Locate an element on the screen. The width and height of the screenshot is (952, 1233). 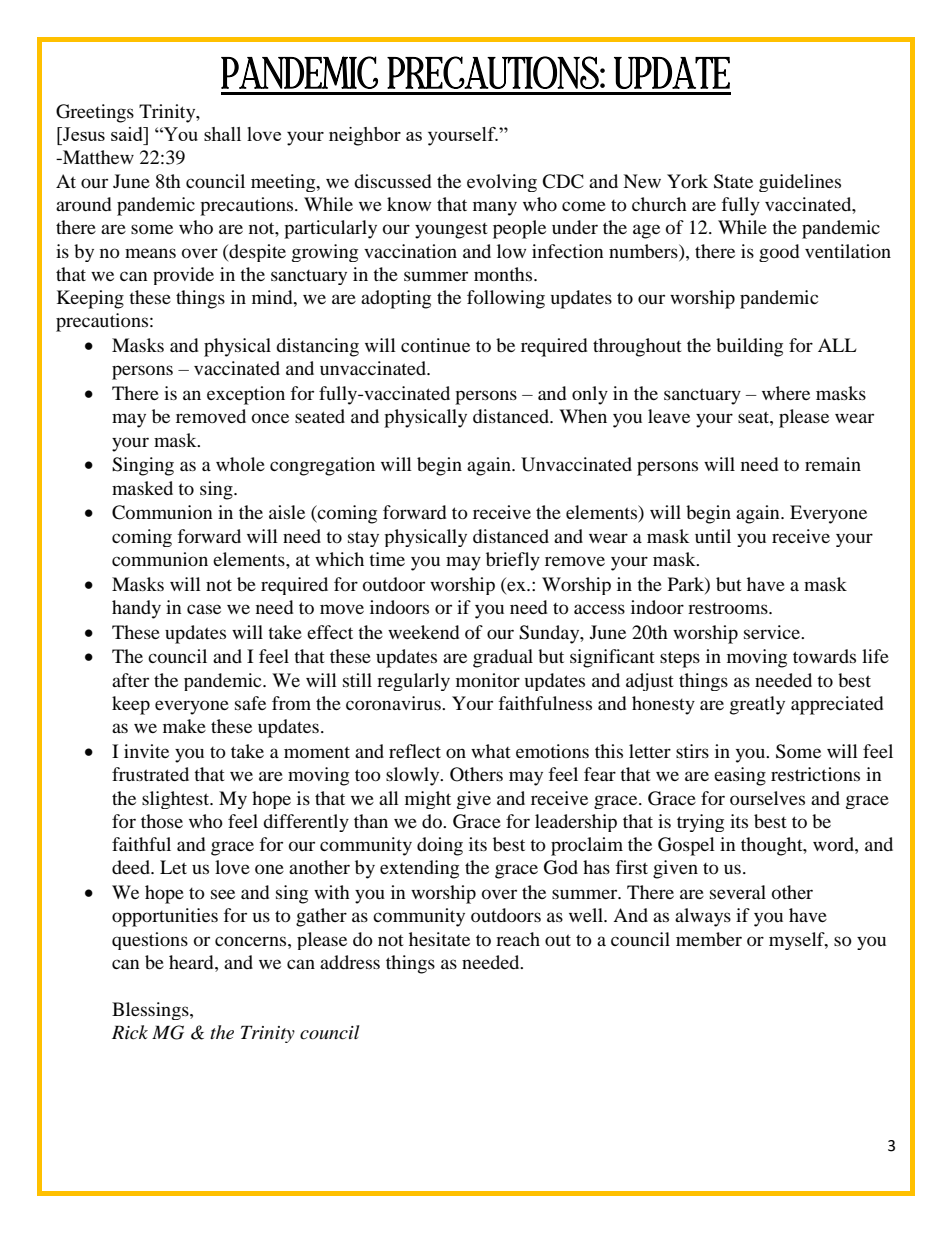
shall is located at coordinates (222, 134).
